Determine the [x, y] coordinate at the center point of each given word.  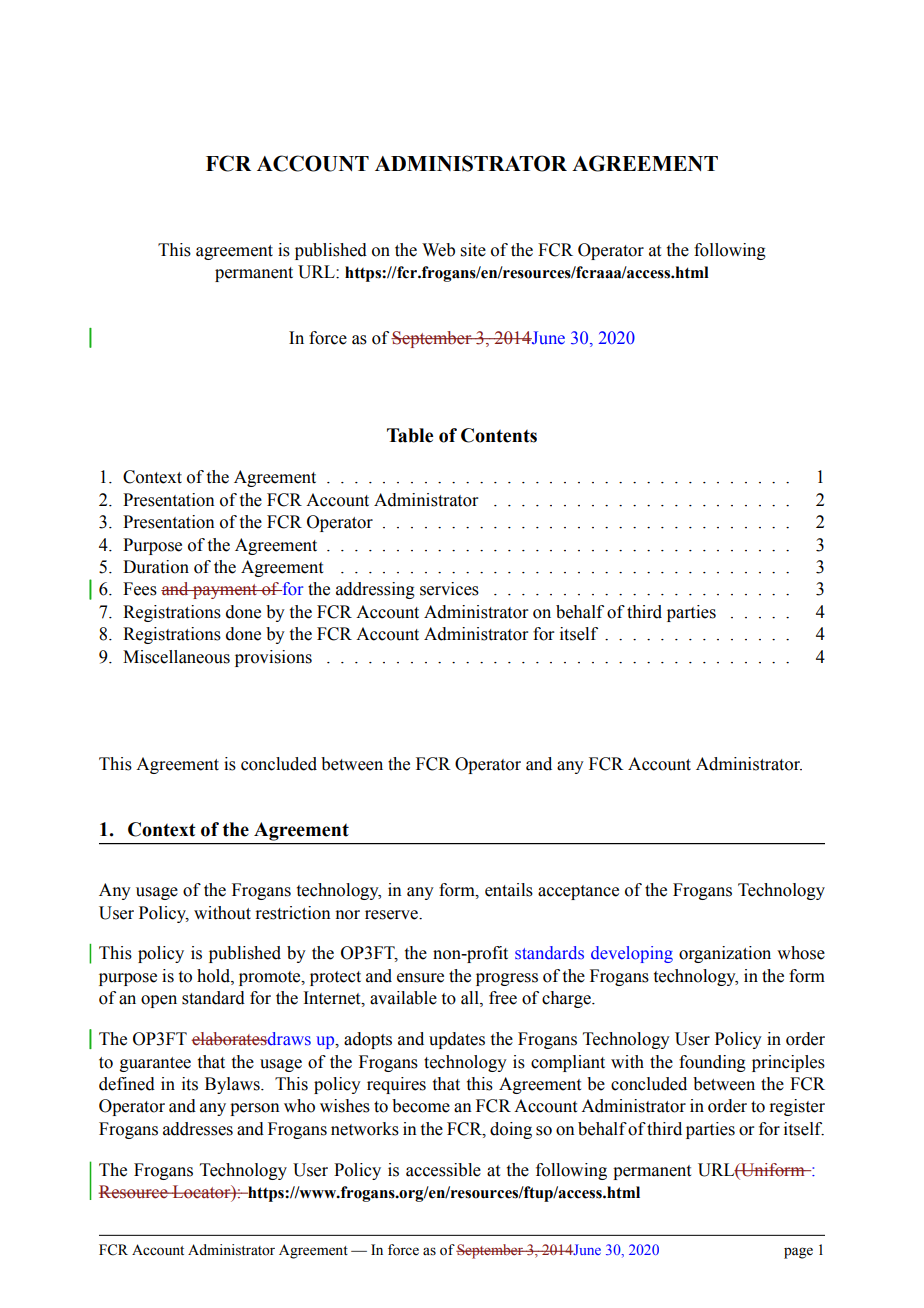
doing [511, 1130]
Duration [156, 567]
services [449, 589]
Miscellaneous [176, 657]
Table [410, 435]
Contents [499, 435]
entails [509, 890]
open [159, 1001]
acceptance [578, 892]
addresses [198, 1129]
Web [438, 250]
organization [725, 954]
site [473, 250]
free [503, 998]
